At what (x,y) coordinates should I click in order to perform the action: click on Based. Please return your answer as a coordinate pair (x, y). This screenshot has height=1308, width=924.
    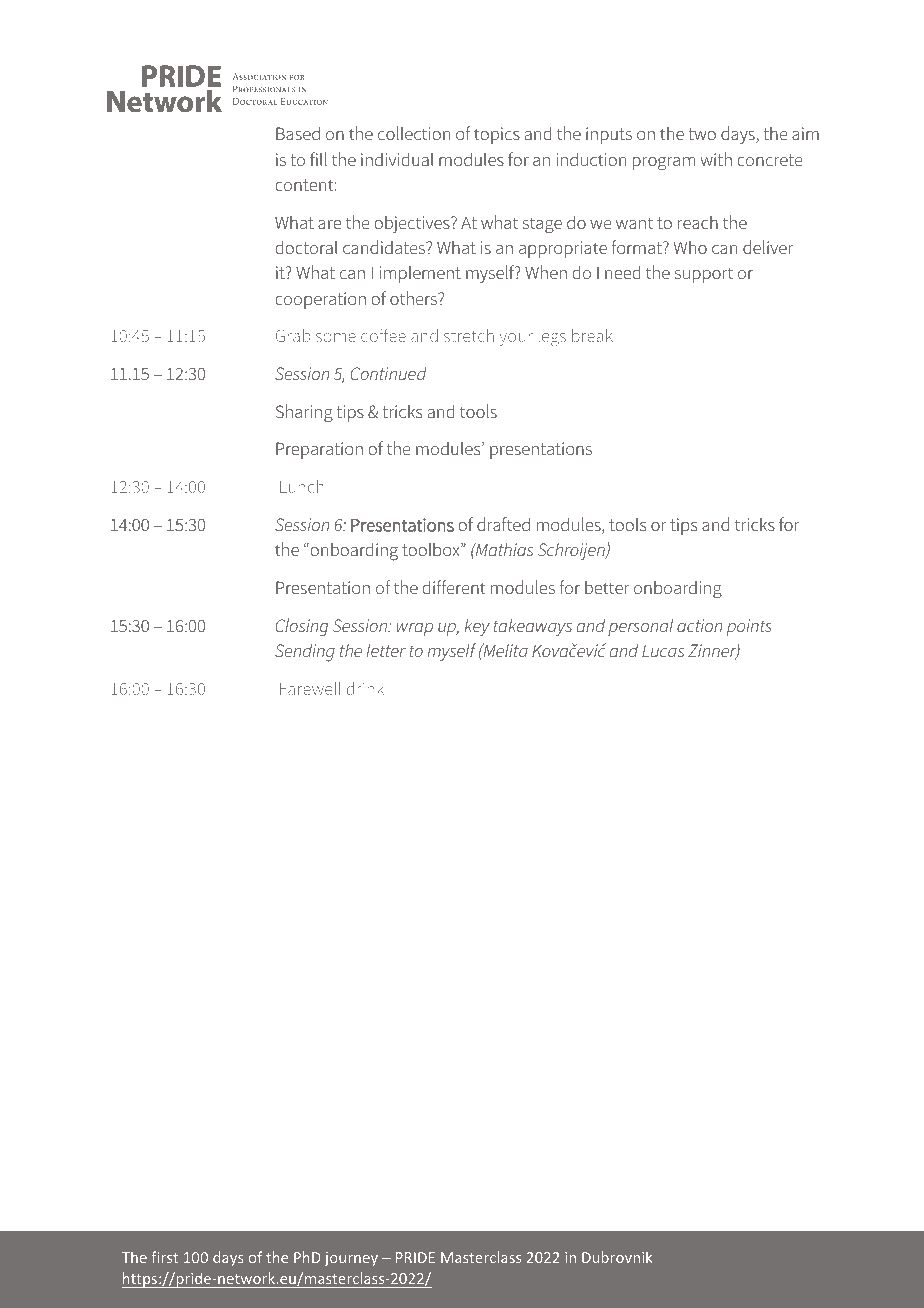
    Looking at the image, I should click on (298, 133).
